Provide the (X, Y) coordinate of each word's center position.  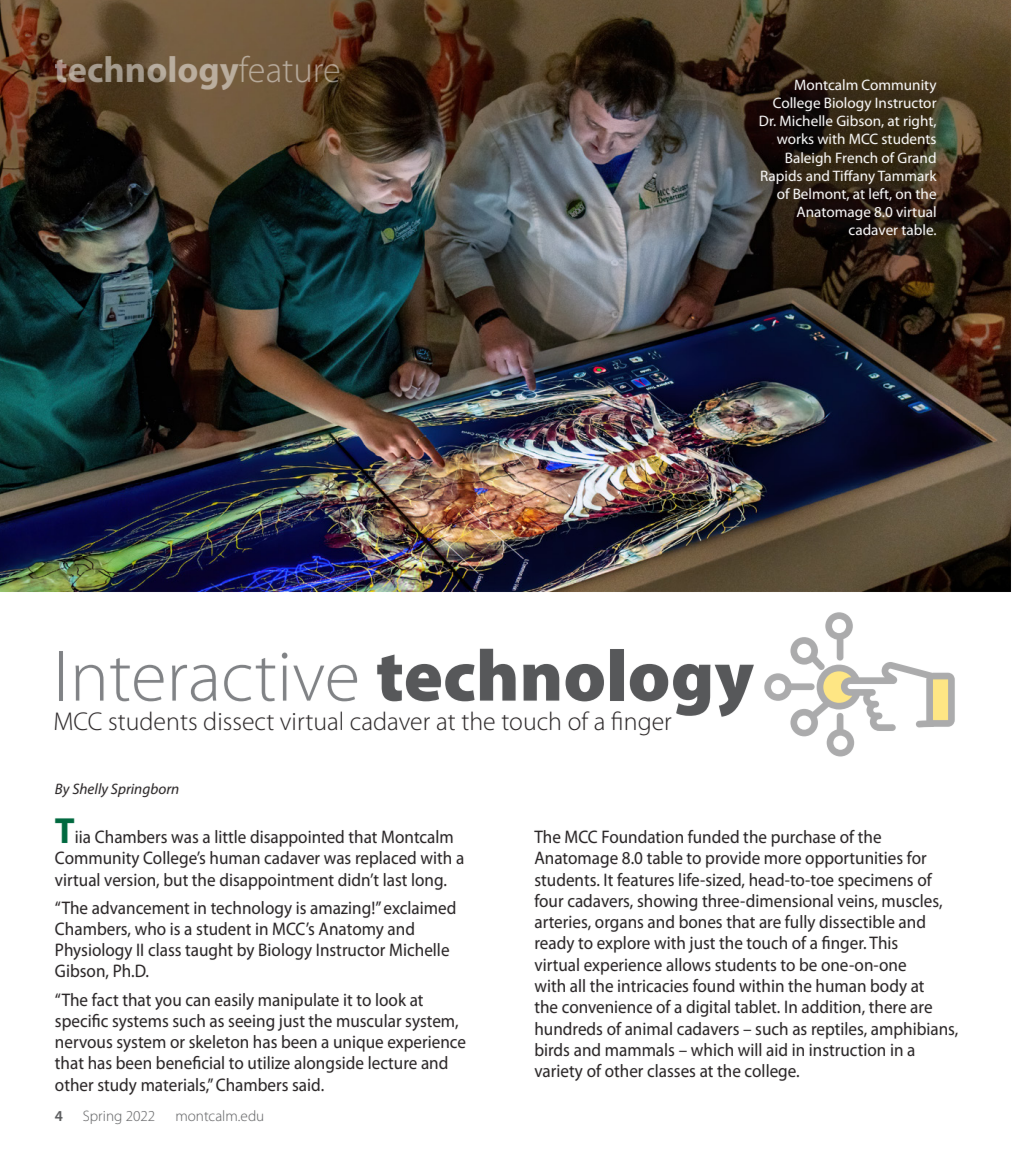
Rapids (781, 178)
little (230, 836)
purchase (803, 838)
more (782, 859)
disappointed (297, 838)
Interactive (208, 676)
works (795, 138)
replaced (386, 859)
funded (713, 836)
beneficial (190, 1062)
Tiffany (853, 177)
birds (552, 1049)
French (856, 157)
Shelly (90, 790)
